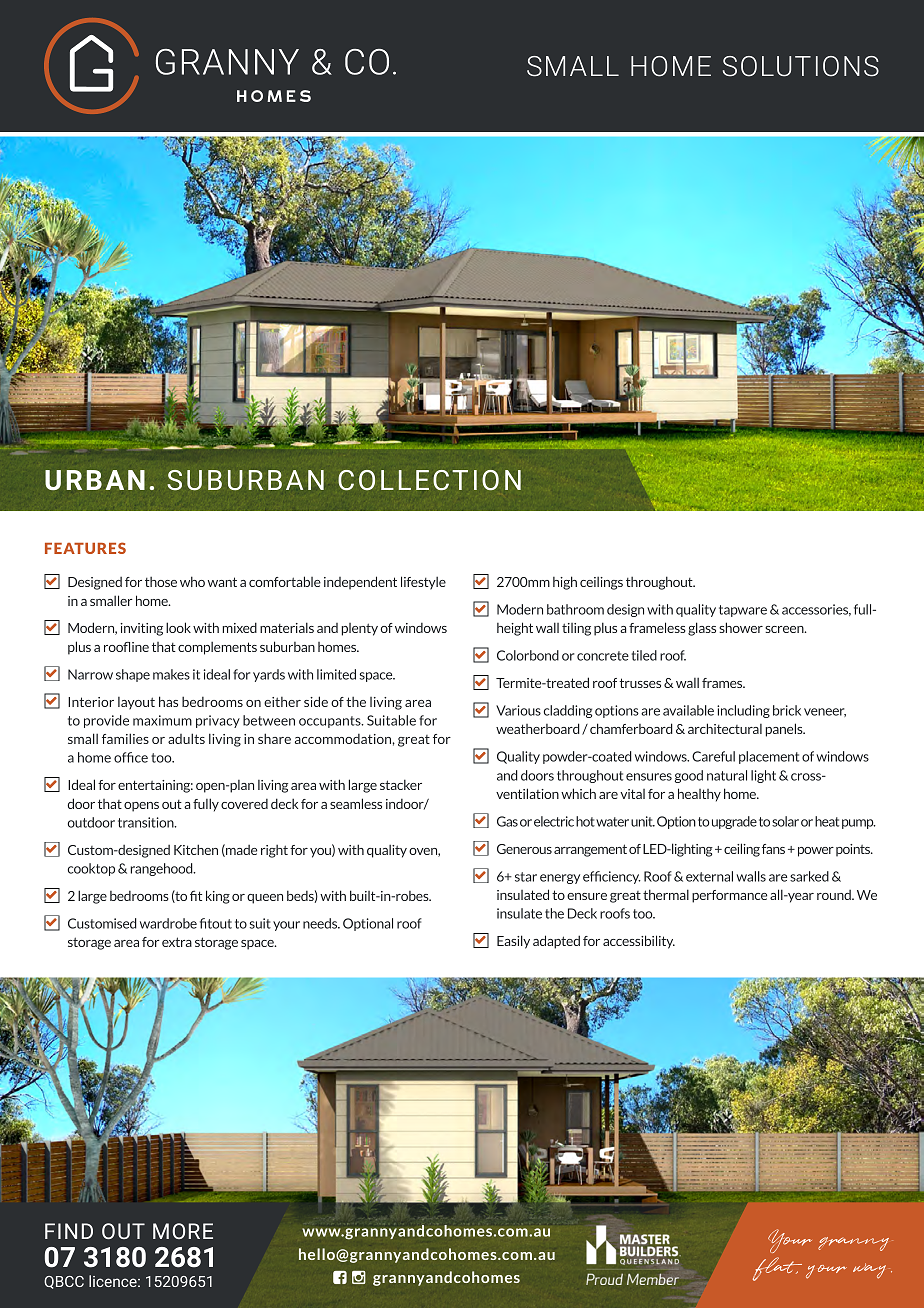  I want to click on high, so click(565, 583).
